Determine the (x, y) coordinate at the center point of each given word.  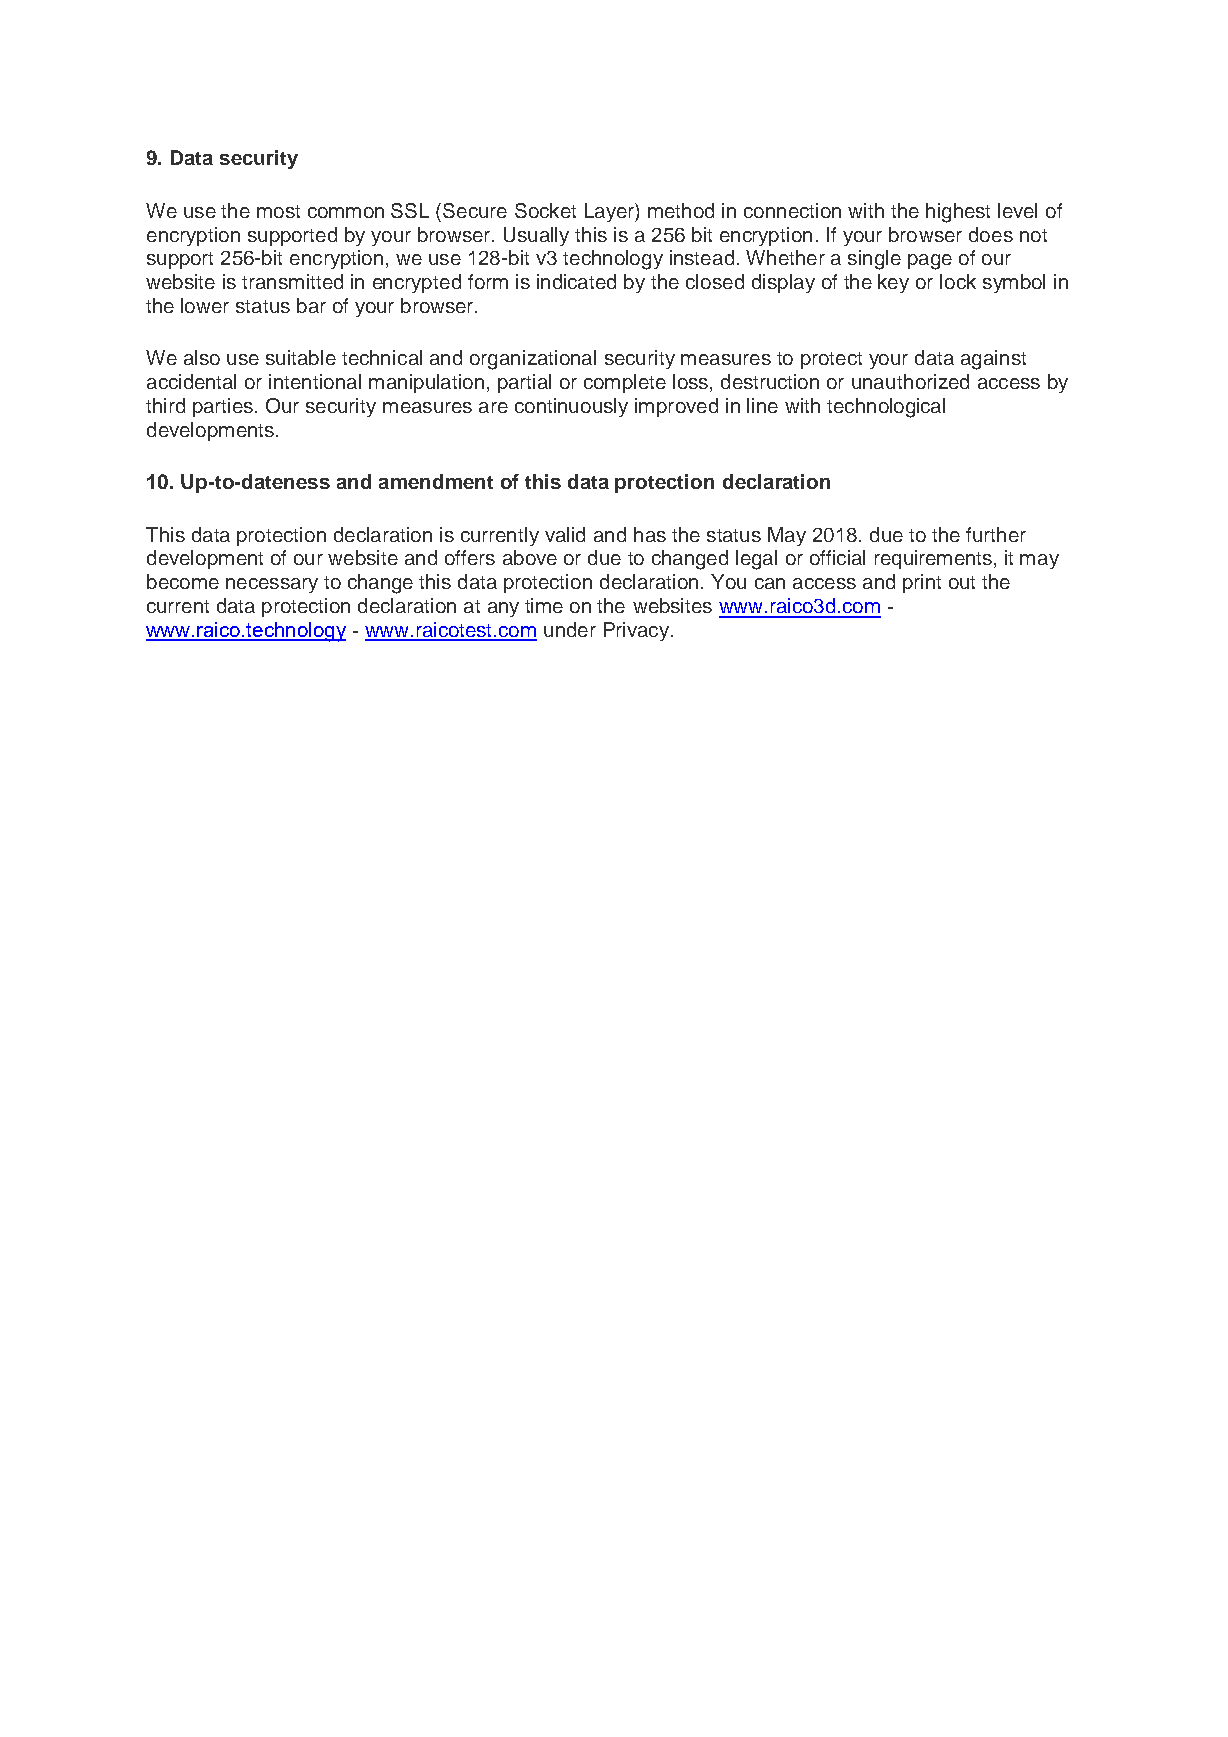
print (922, 583)
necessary (272, 585)
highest (958, 213)
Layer (610, 212)
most (278, 211)
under (570, 629)
